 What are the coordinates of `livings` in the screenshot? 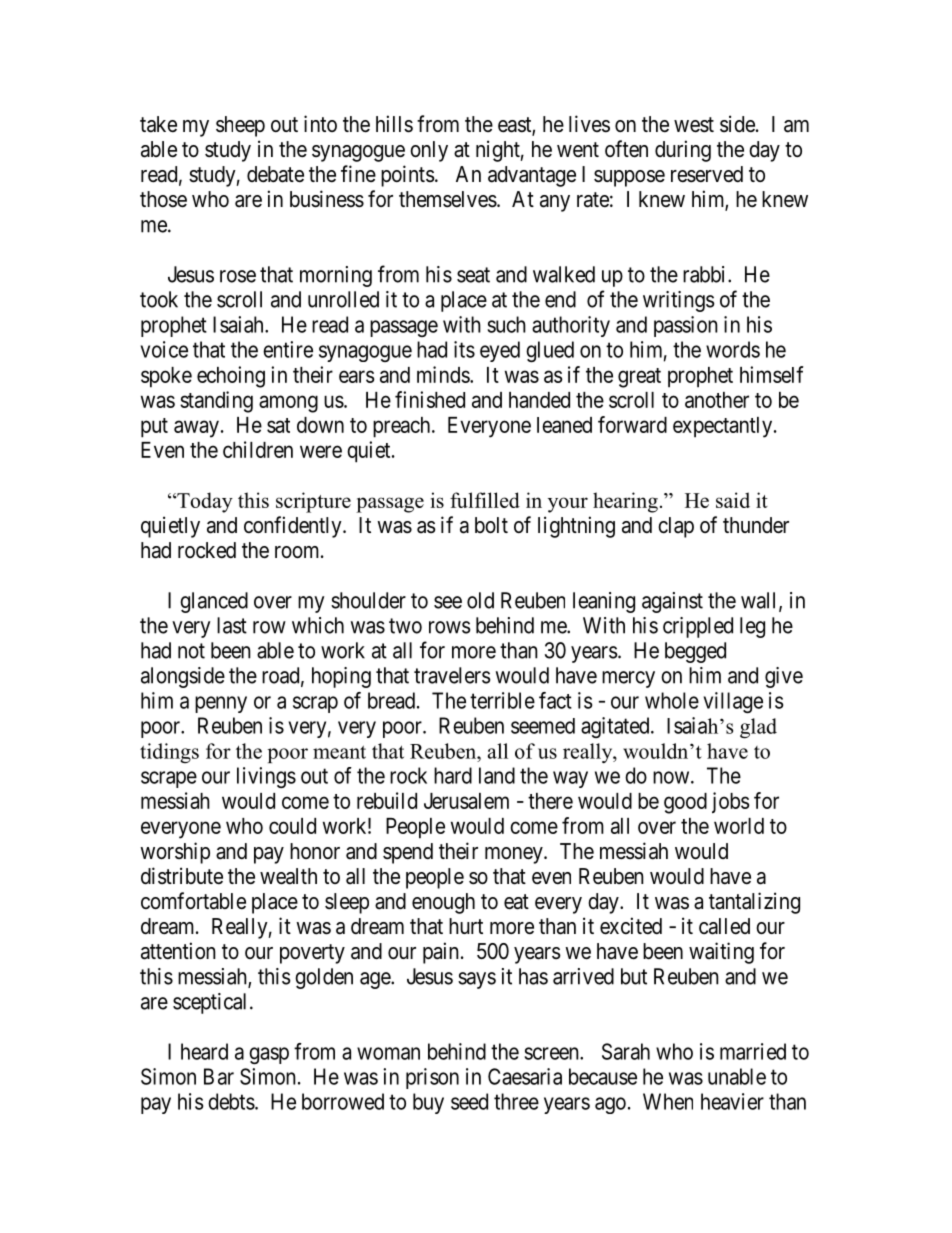 It's located at (266, 777).
